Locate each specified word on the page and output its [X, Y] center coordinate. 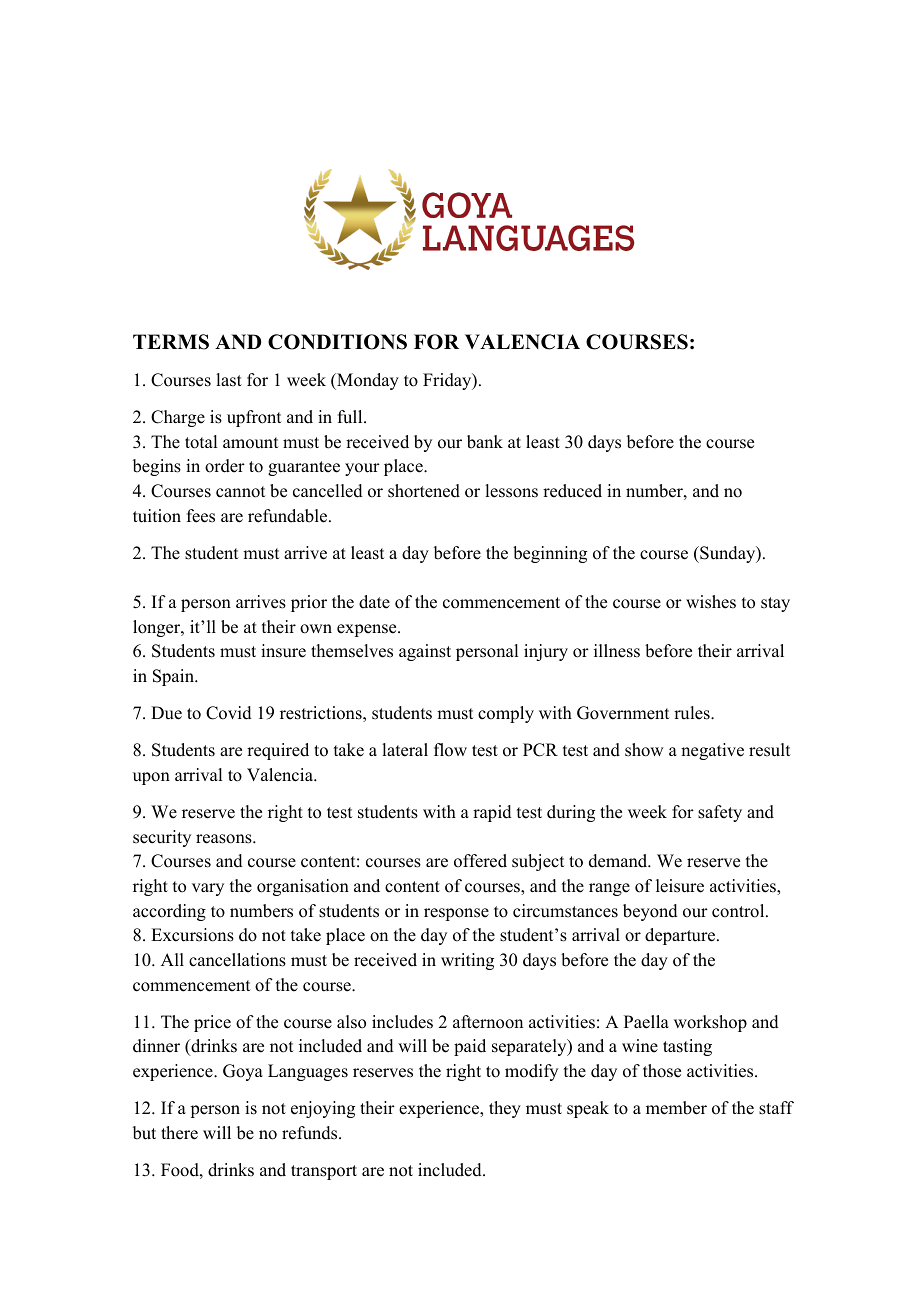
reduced [572, 491]
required [278, 751]
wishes [711, 602]
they [505, 1109]
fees [201, 516]
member [676, 1108]
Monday [367, 381]
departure [680, 936]
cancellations [237, 960]
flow [450, 750]
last [229, 380]
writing [467, 961]
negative [712, 751]
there [179, 1133]
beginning [550, 554]
